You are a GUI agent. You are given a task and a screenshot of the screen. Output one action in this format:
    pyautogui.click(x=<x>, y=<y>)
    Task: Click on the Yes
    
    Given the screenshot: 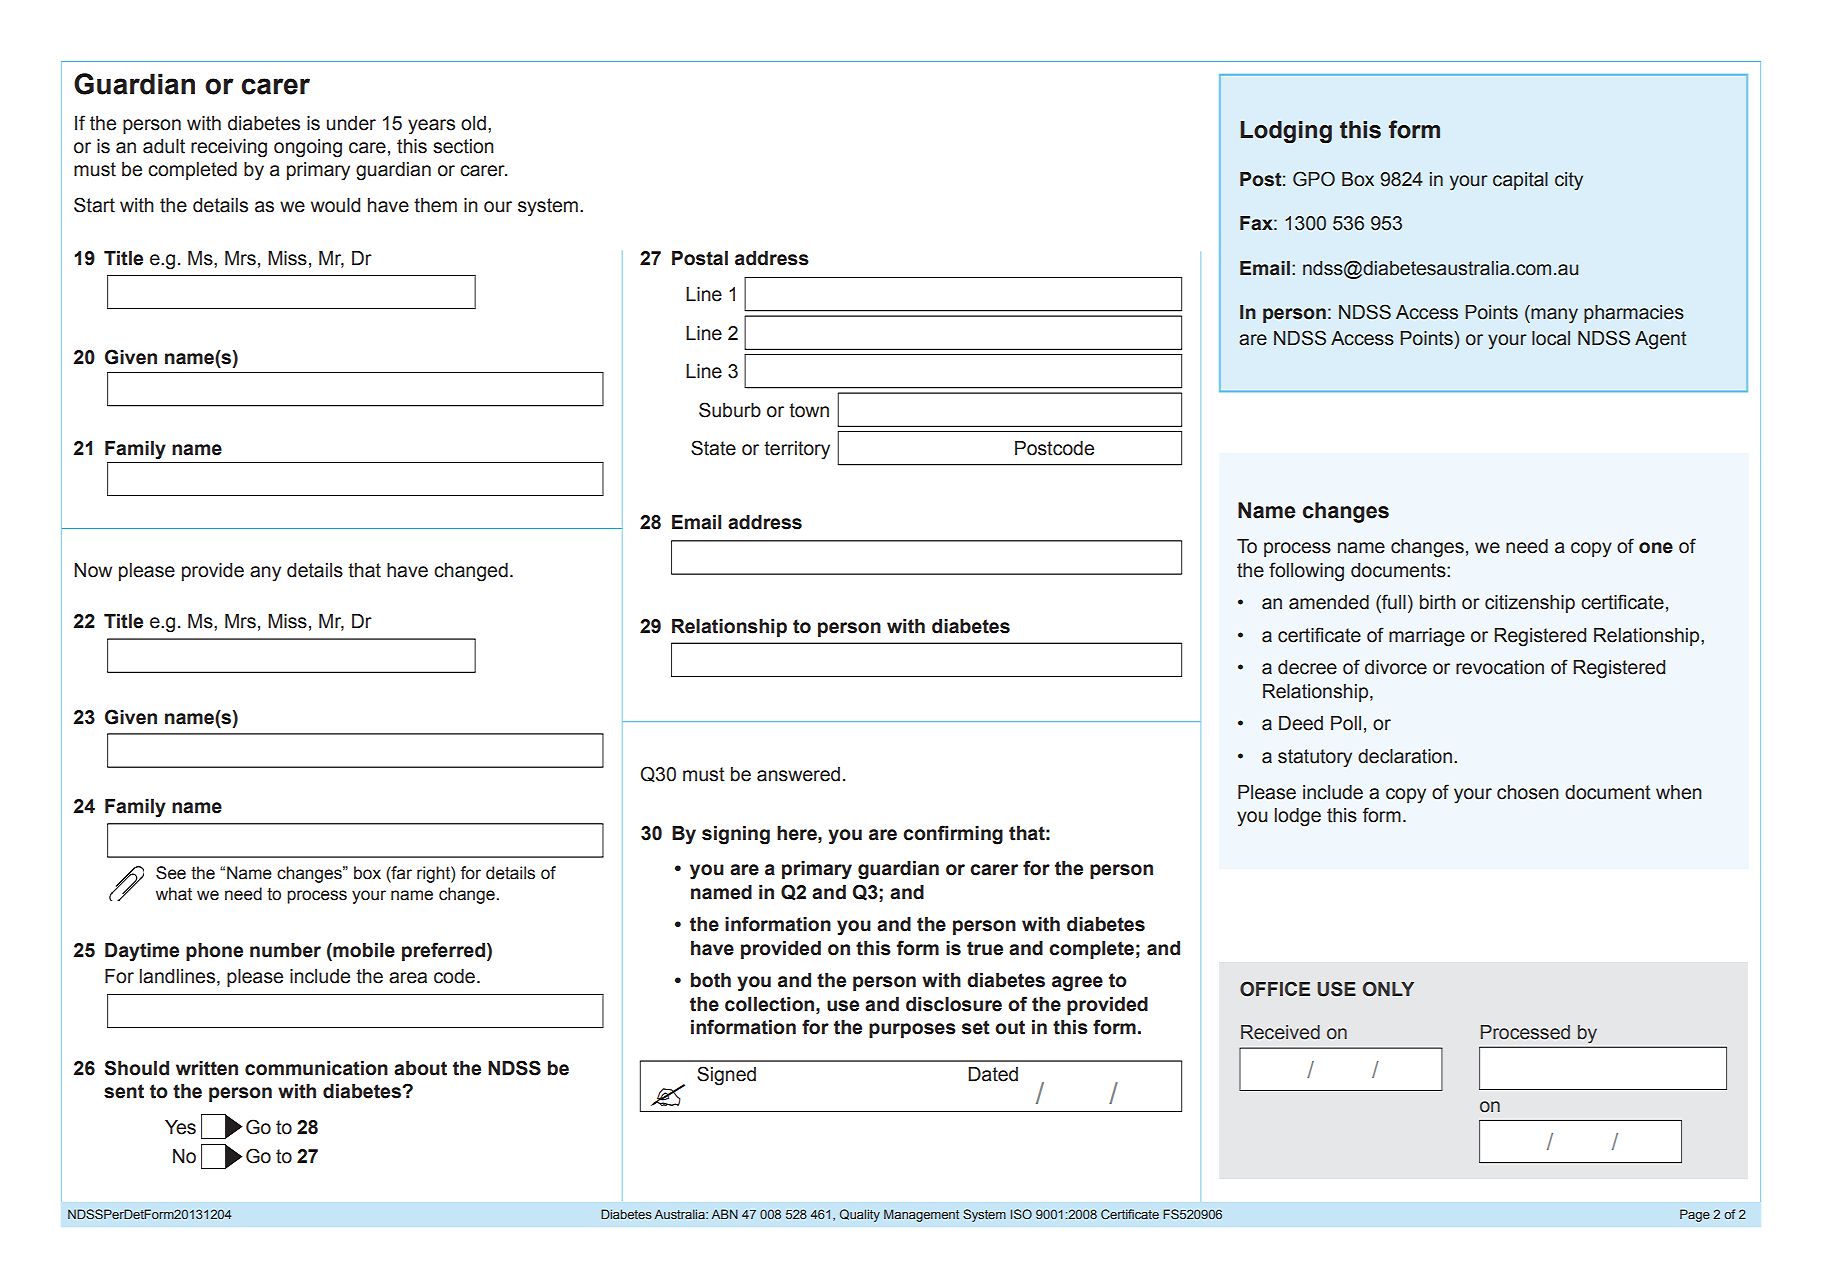 What is the action you would take?
    pyautogui.click(x=180, y=1127)
